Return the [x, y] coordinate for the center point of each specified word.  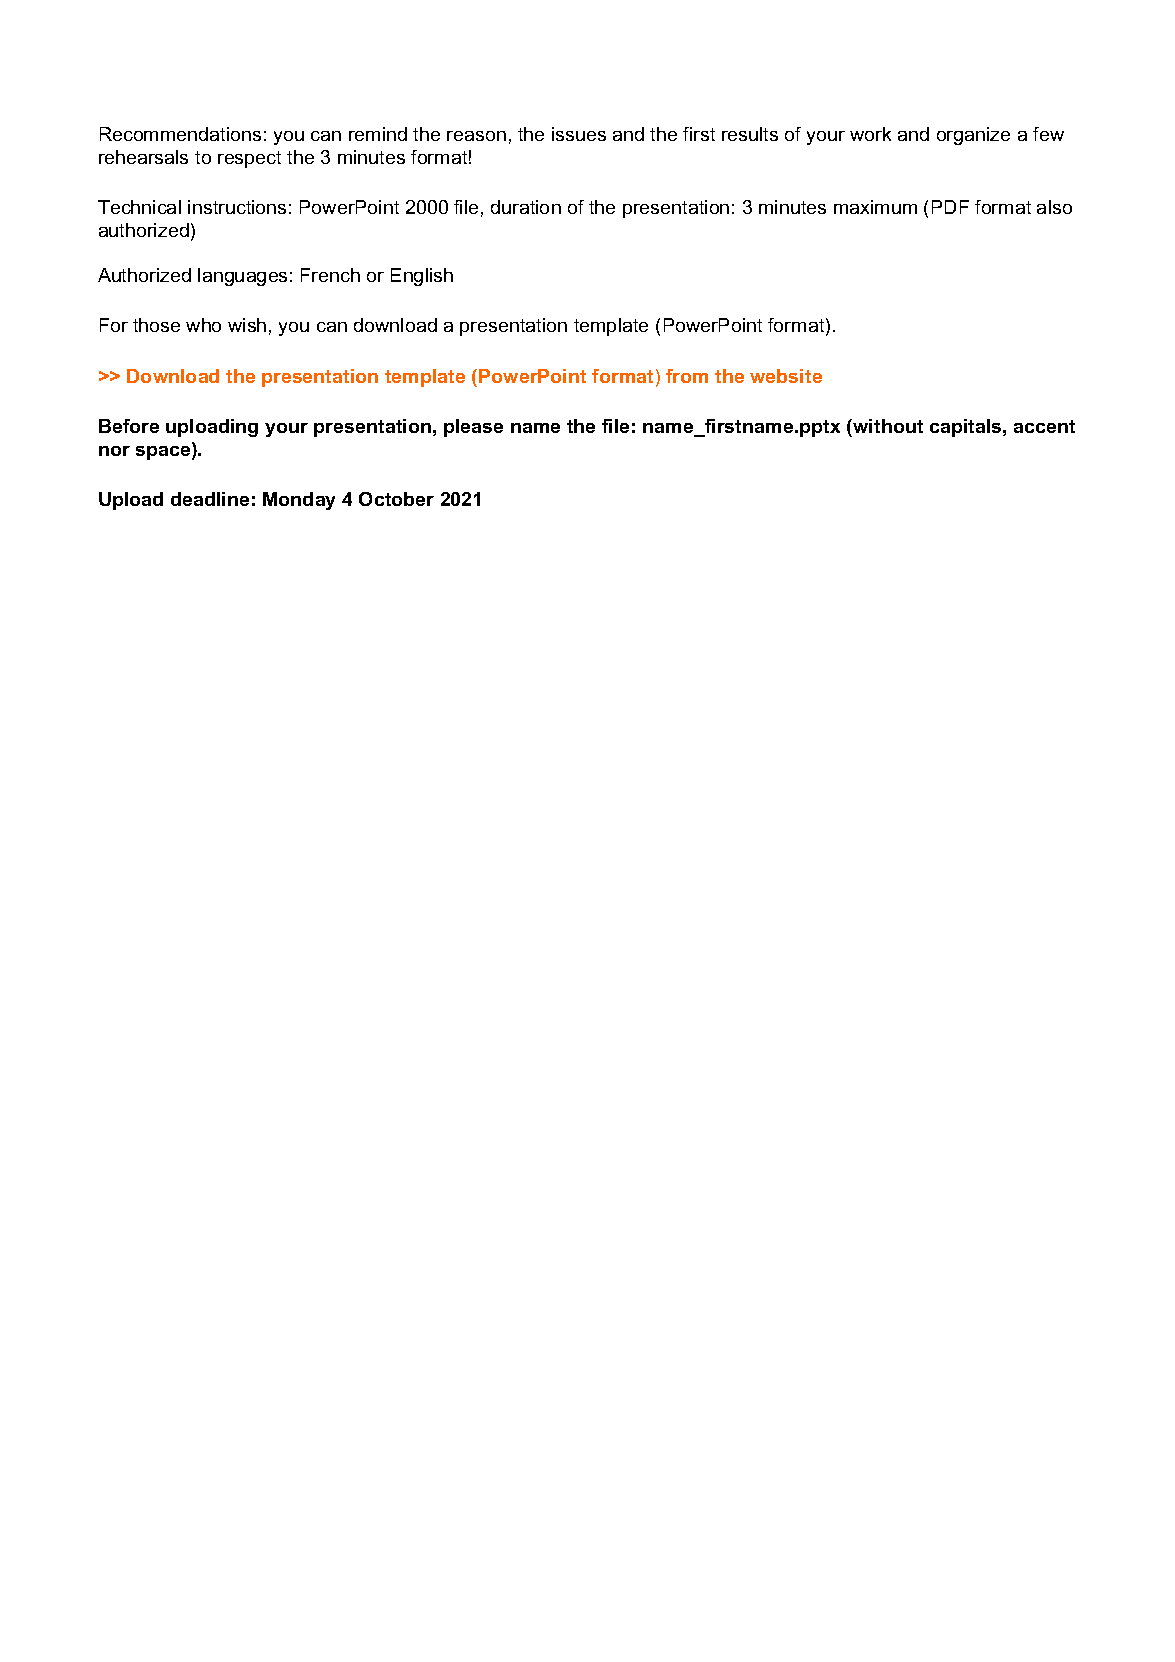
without [887, 426]
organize [973, 136]
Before [129, 426]
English [422, 277]
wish [247, 325]
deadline [210, 499]
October [396, 499]
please [473, 428]
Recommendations [180, 134]
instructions [237, 207]
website [786, 376]
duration [526, 207]
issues [579, 134]
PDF [950, 207]
